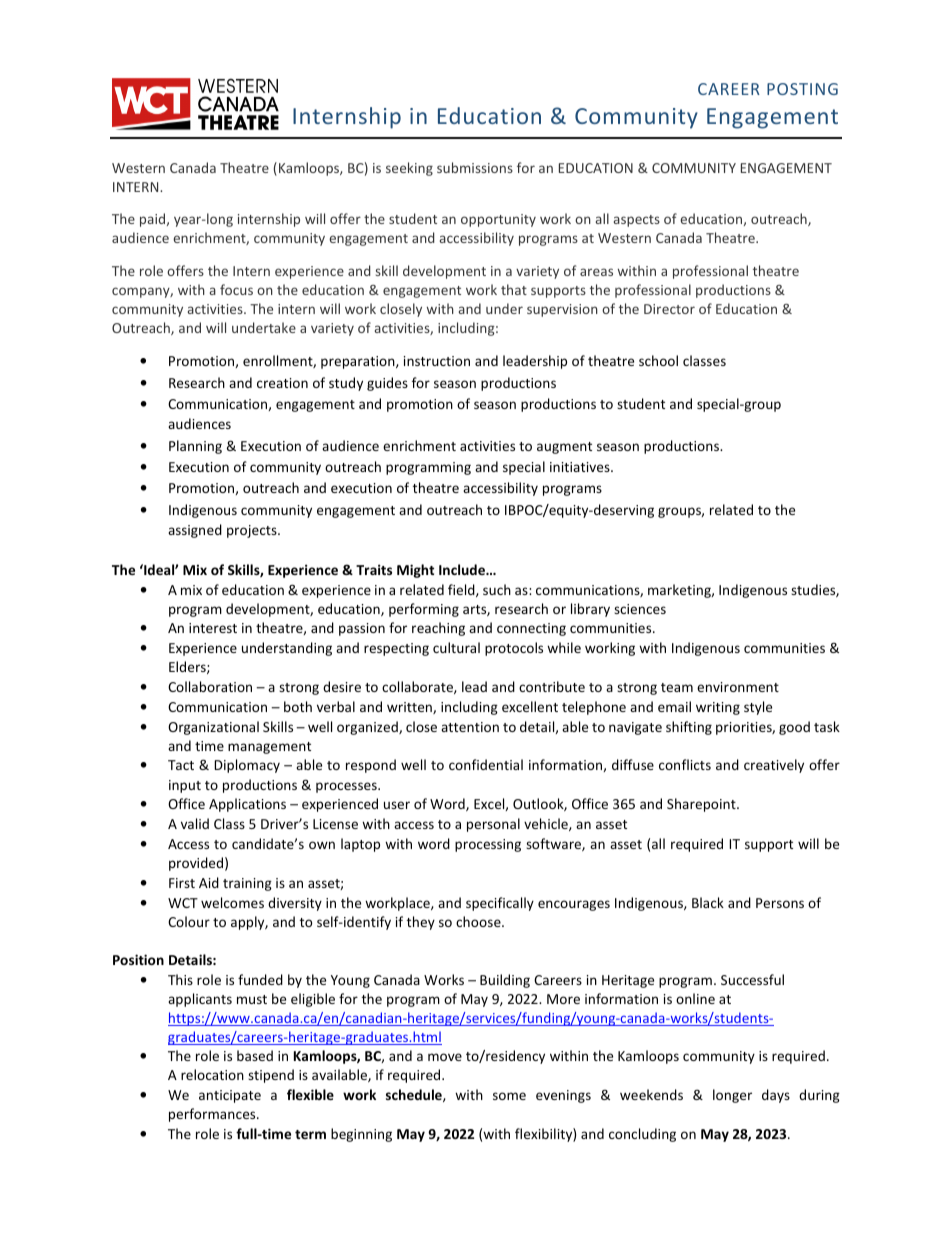 This screenshot has width=952, height=1233. Describe the element at coordinates (509, 1096) in the screenshot. I see `some` at that location.
